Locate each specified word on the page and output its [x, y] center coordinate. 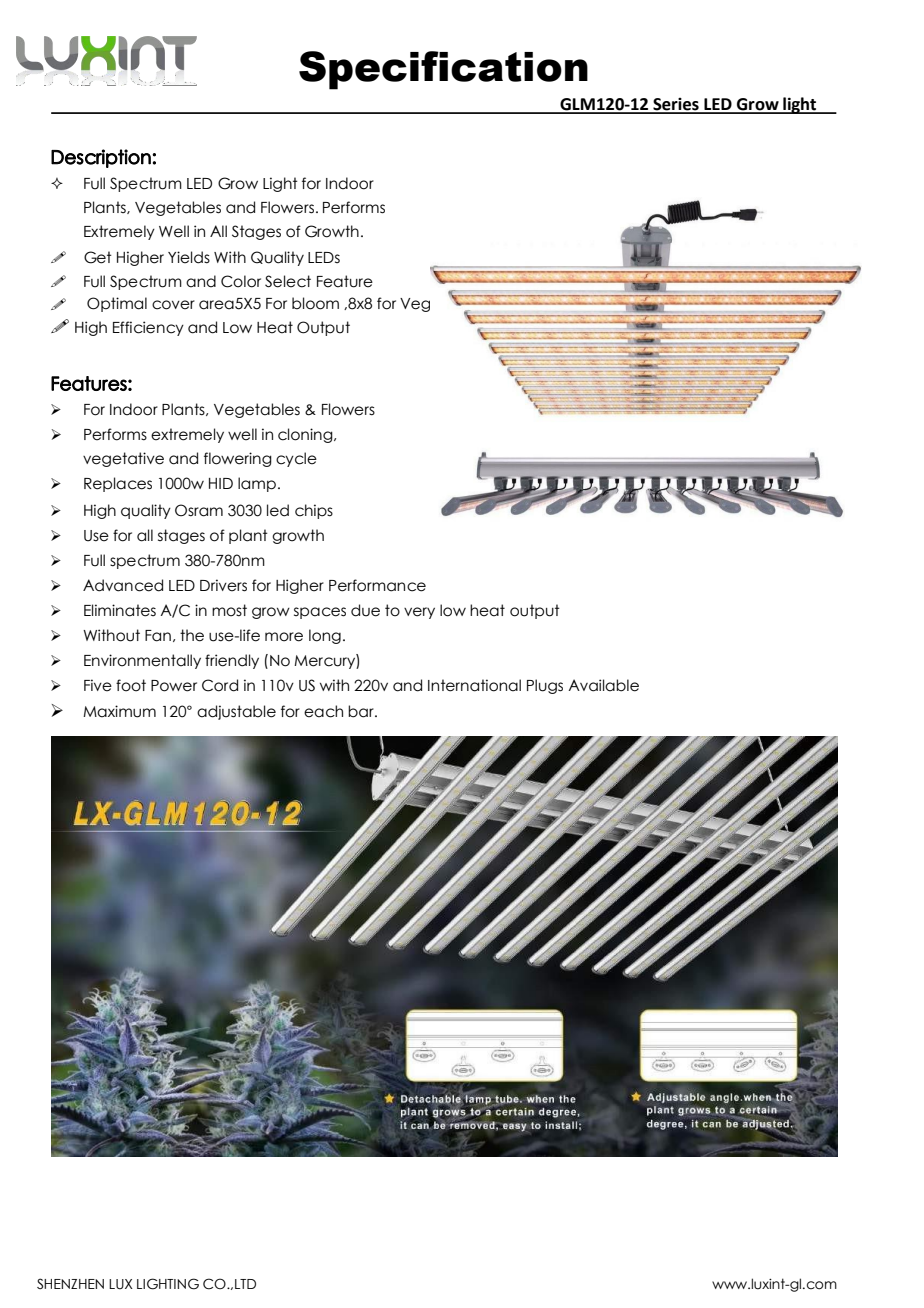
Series [676, 105]
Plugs [545, 686]
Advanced [123, 585]
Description [102, 158]
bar [362, 711]
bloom [315, 303]
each [323, 711]
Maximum [119, 711]
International [474, 685]
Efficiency [148, 328]
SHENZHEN [70, 1283]
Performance [377, 585]
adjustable [236, 712]
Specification [443, 70]
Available [603, 685]
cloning [306, 435]
